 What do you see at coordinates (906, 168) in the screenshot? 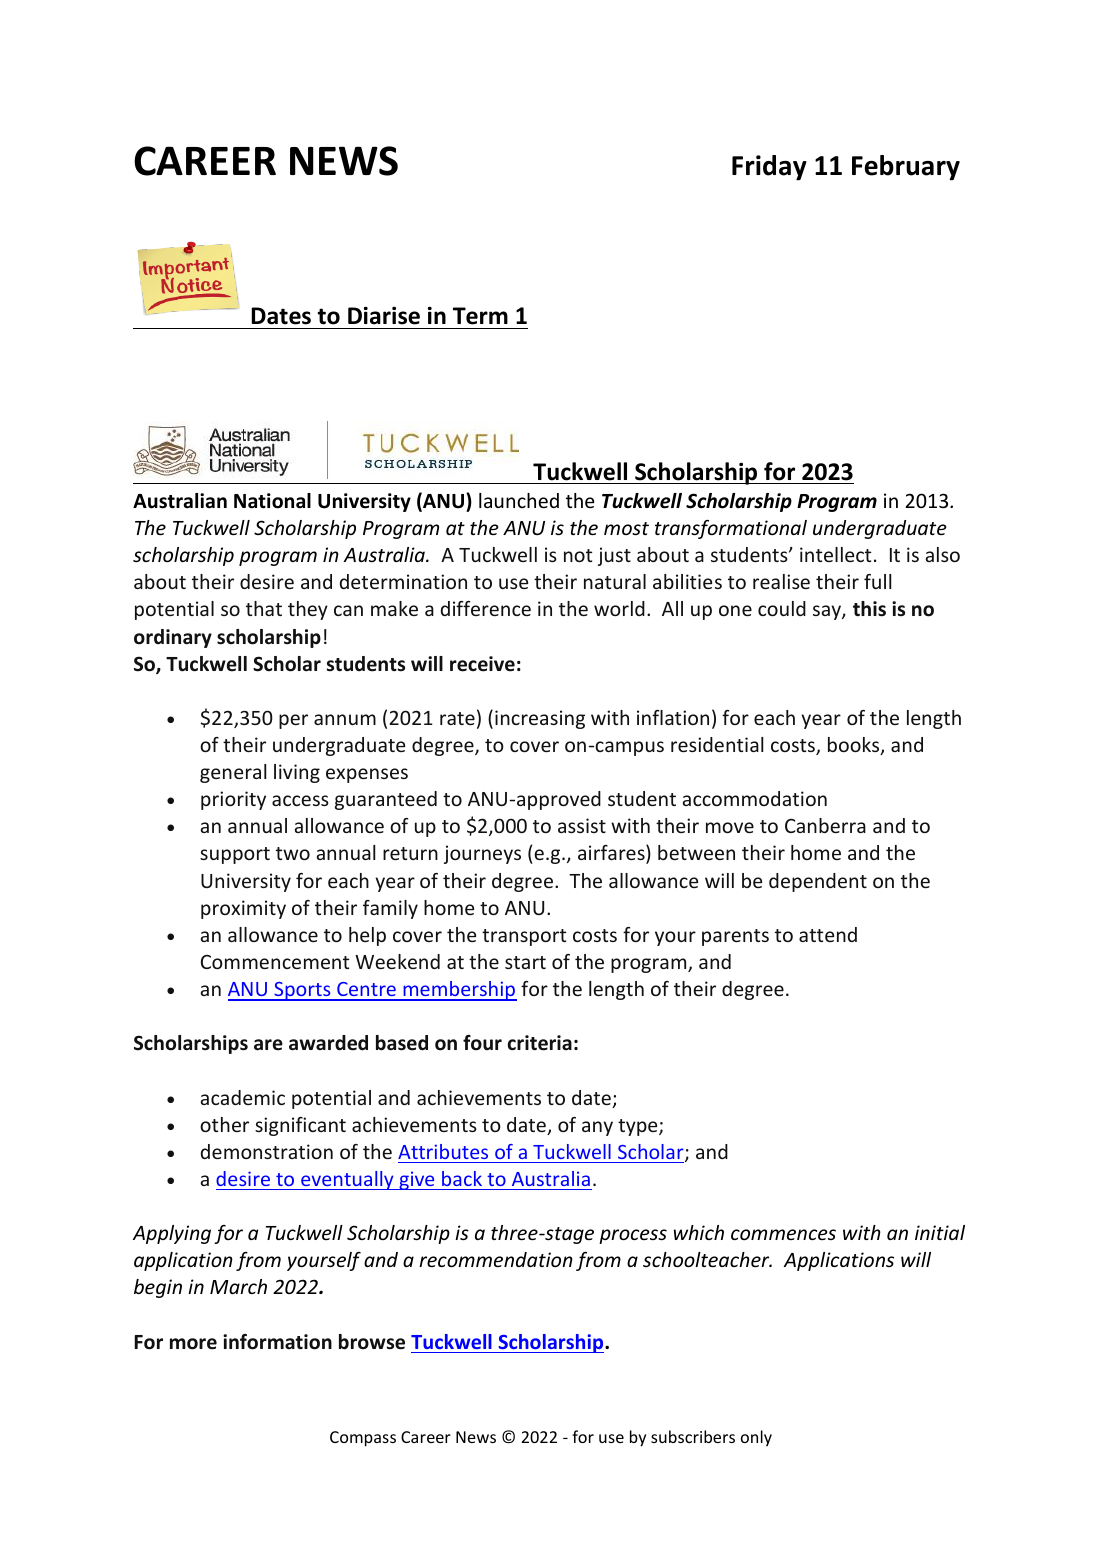
I see `February` at bounding box center [906, 168].
